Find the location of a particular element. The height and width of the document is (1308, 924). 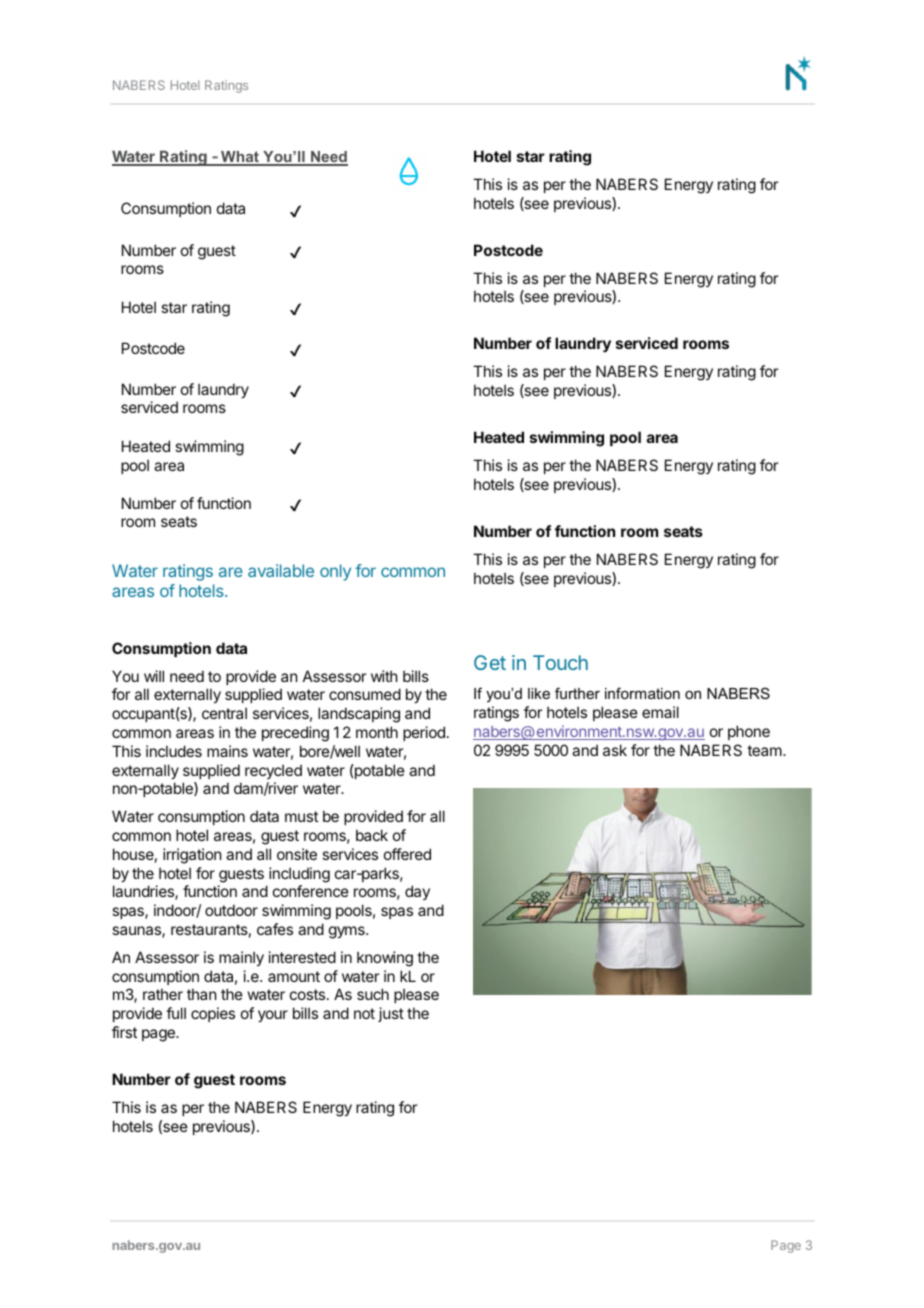

than is located at coordinates (201, 994).
